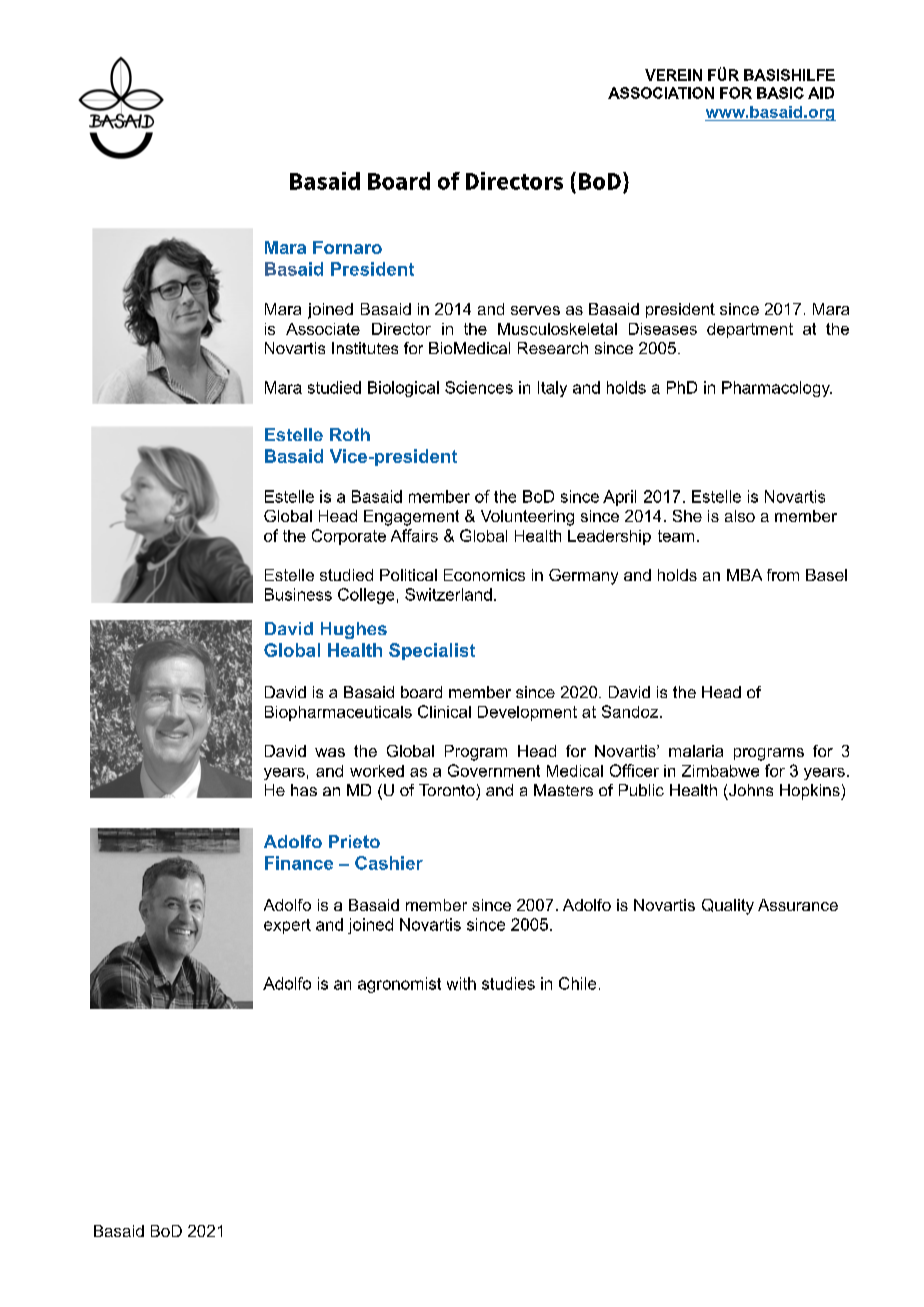 This document has height=1307, width=924. I want to click on Chile, so click(577, 983).
